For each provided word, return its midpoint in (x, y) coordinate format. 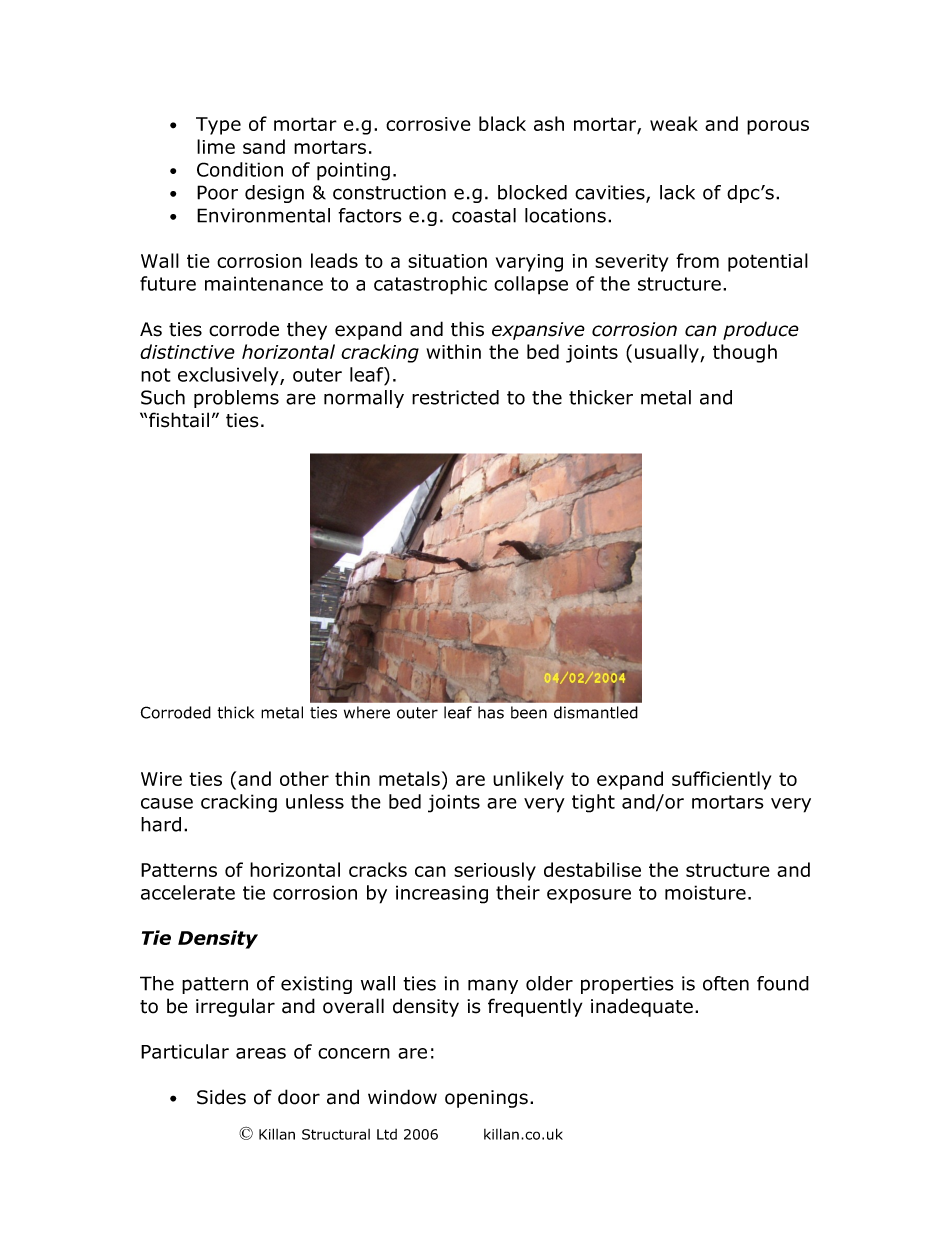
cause (167, 803)
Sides (221, 1097)
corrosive (428, 124)
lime (216, 146)
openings (486, 1099)
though (745, 353)
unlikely (528, 780)
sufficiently (721, 780)
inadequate (642, 1007)
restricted (455, 397)
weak (674, 123)
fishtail (179, 420)
